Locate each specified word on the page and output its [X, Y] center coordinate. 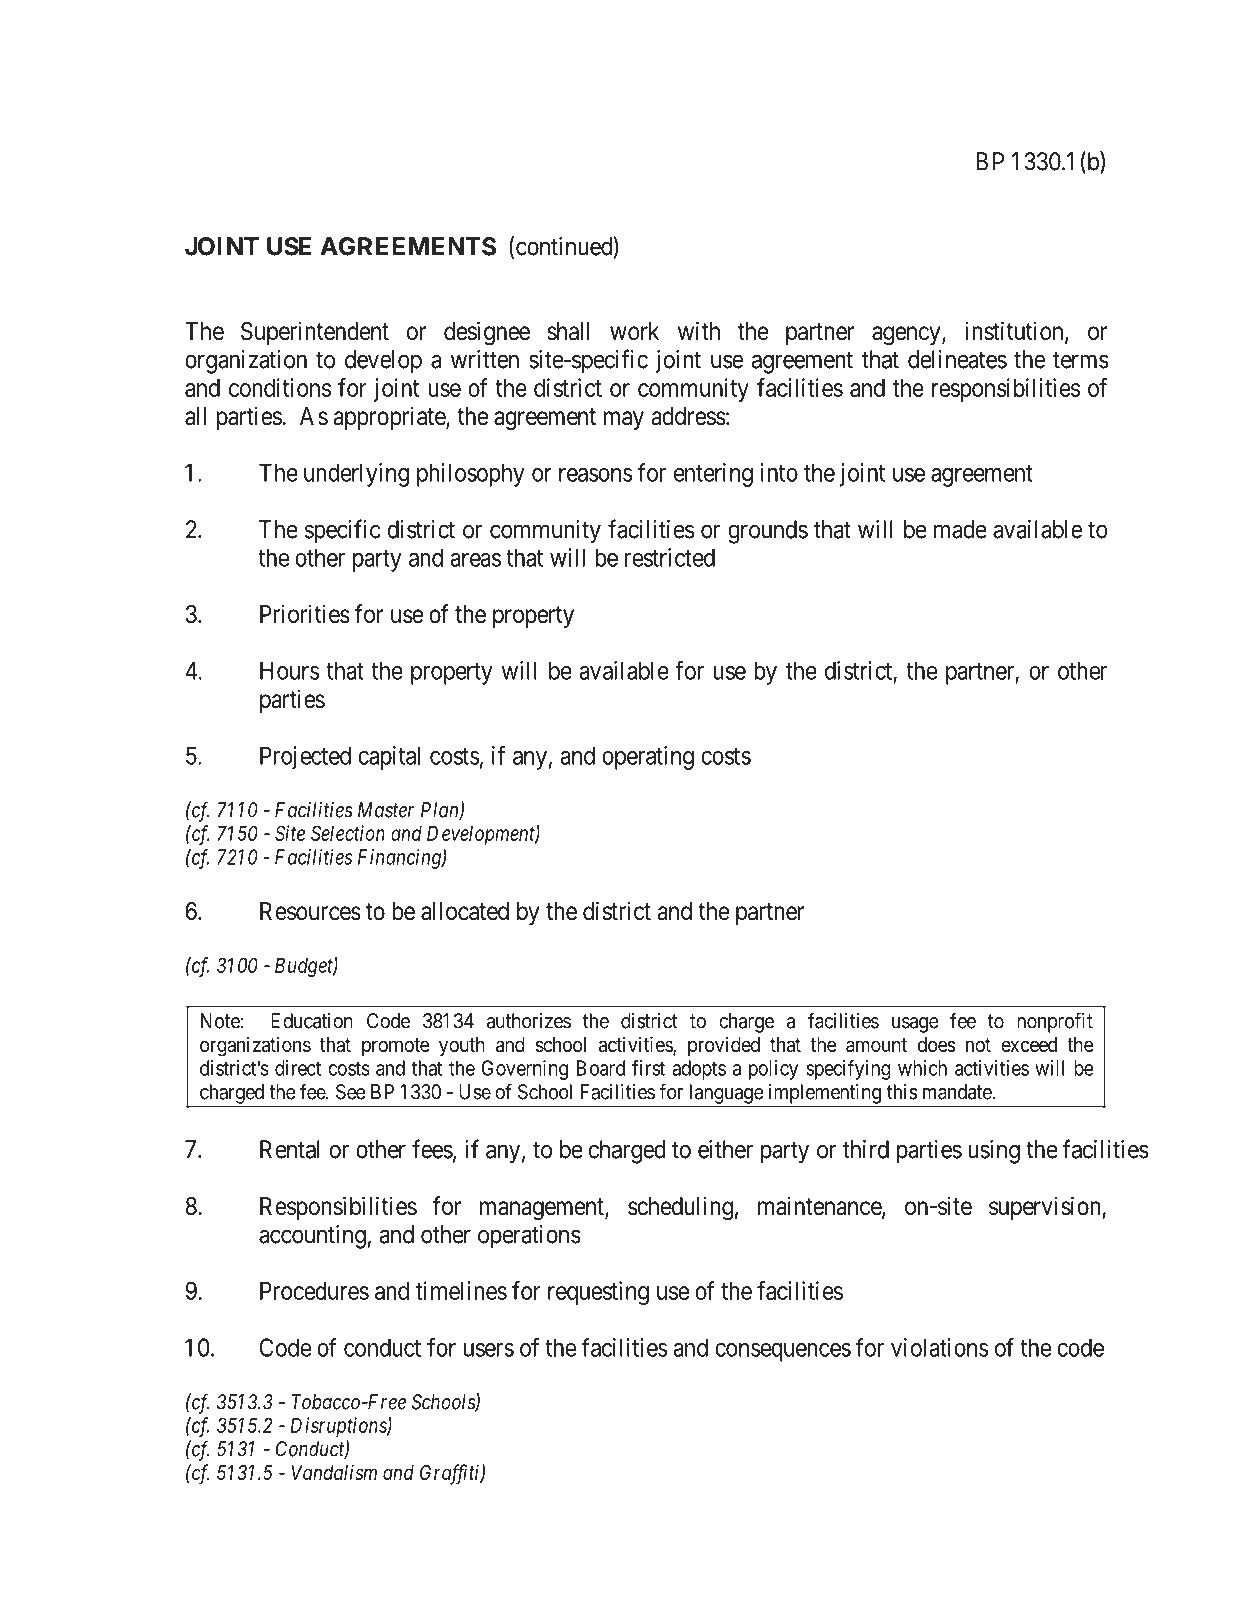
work [634, 331]
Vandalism [334, 1472]
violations [940, 1347]
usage [915, 1025]
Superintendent [315, 333]
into [779, 472]
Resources [310, 911]
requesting [598, 1293]
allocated [465, 911]
